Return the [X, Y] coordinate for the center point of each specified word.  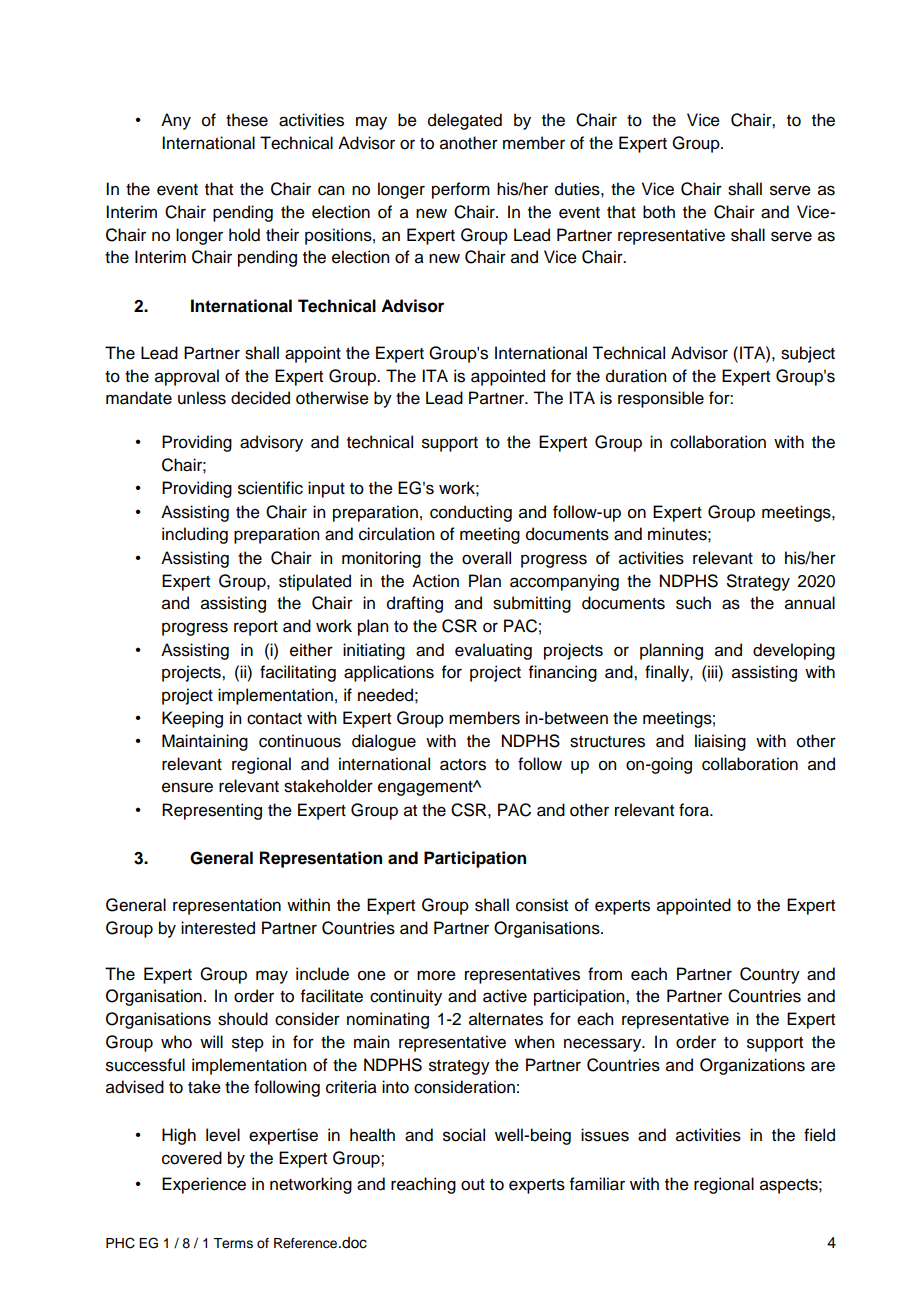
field [819, 1135]
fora [695, 810]
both [659, 212]
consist [542, 905]
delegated [465, 121]
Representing [212, 811]
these [247, 120]
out [473, 1185]
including [195, 535]
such [693, 603]
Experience [204, 1185]
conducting [471, 513]
